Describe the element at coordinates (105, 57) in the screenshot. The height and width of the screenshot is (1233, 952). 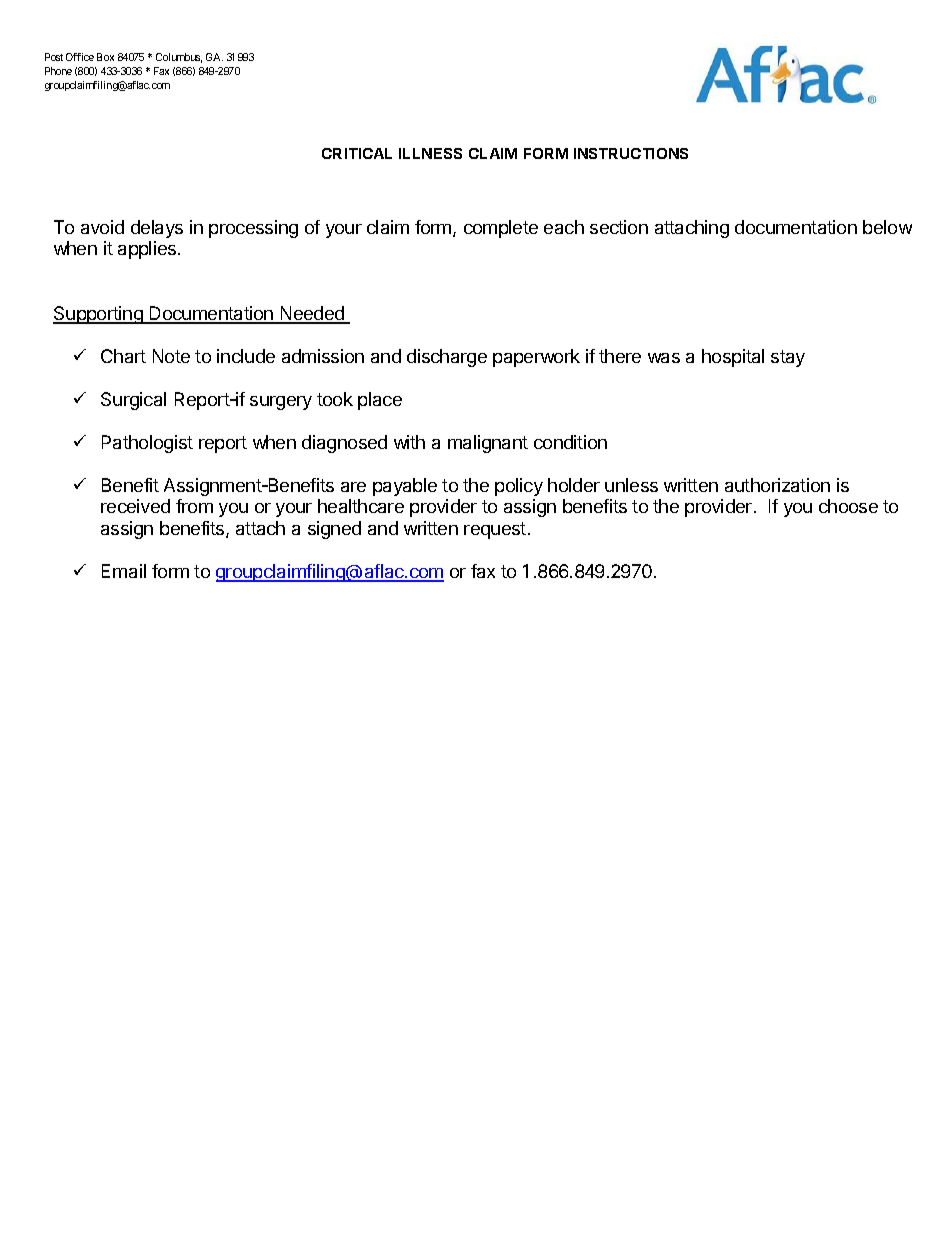
I see `Box` at that location.
